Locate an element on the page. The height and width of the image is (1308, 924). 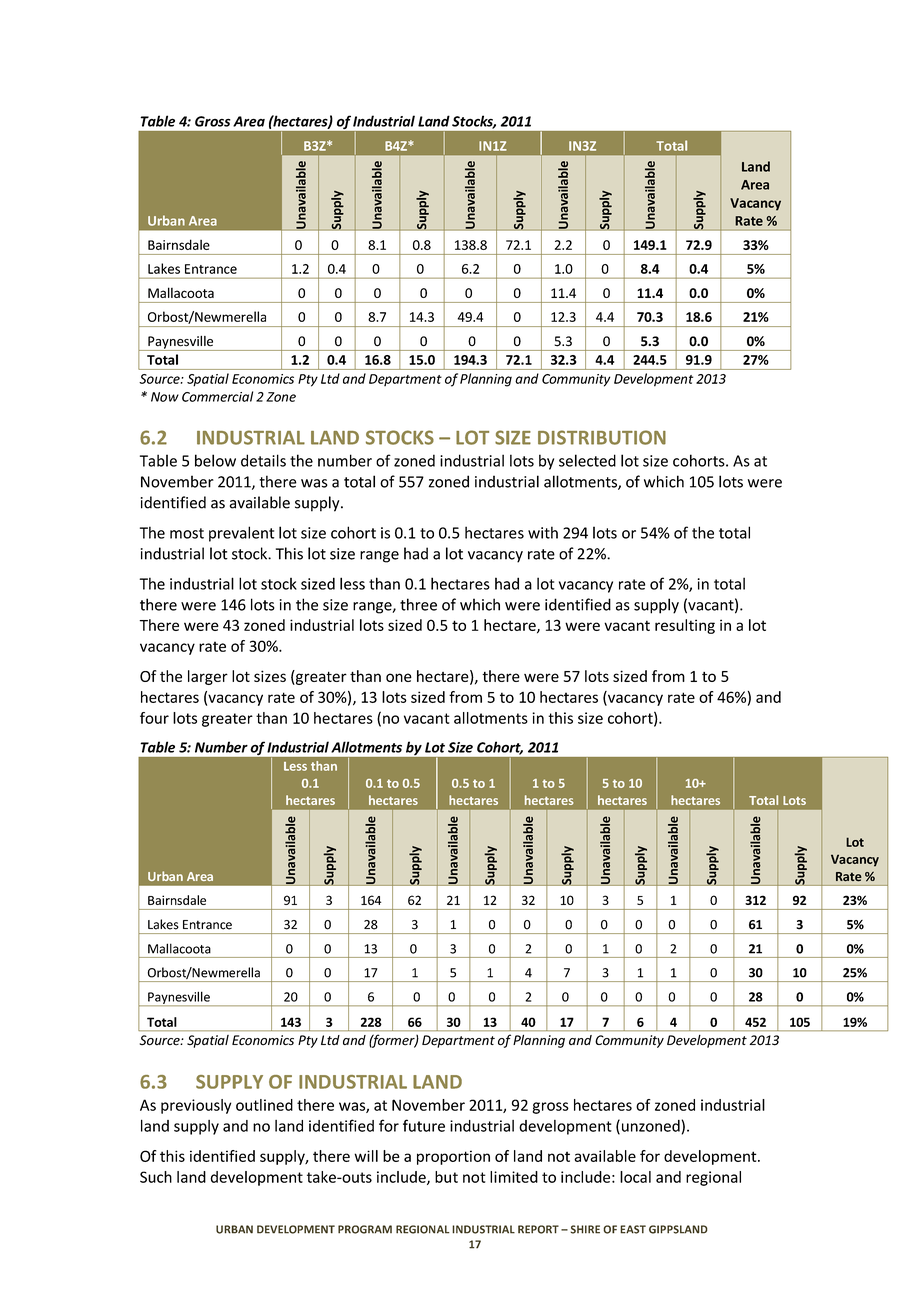
four is located at coordinates (154, 718).
